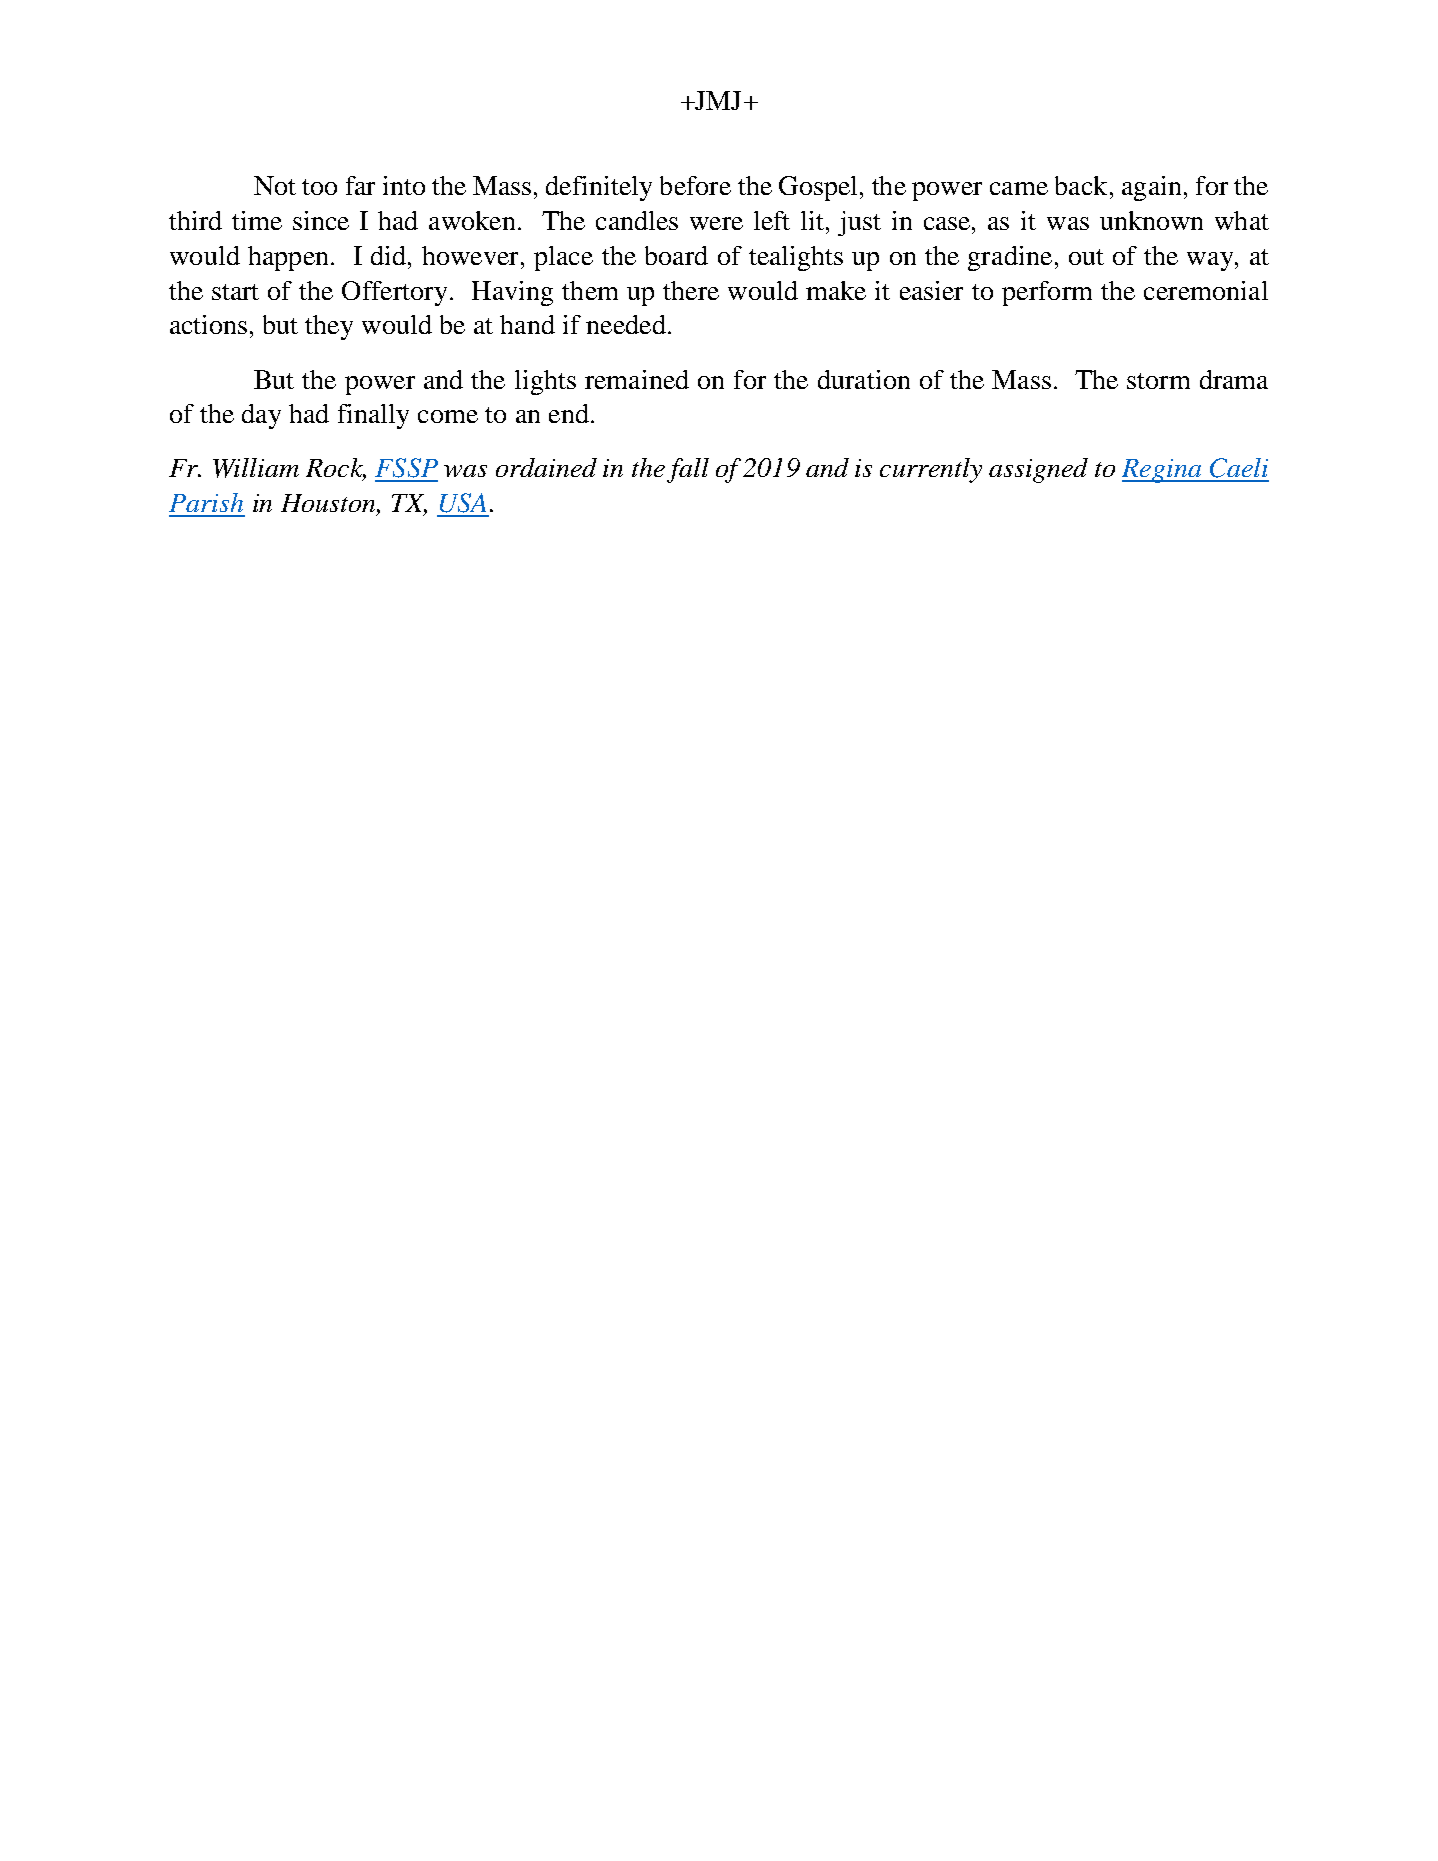 Image resolution: width=1438 pixels, height=1861 pixels. I want to click on William, so click(256, 468).
